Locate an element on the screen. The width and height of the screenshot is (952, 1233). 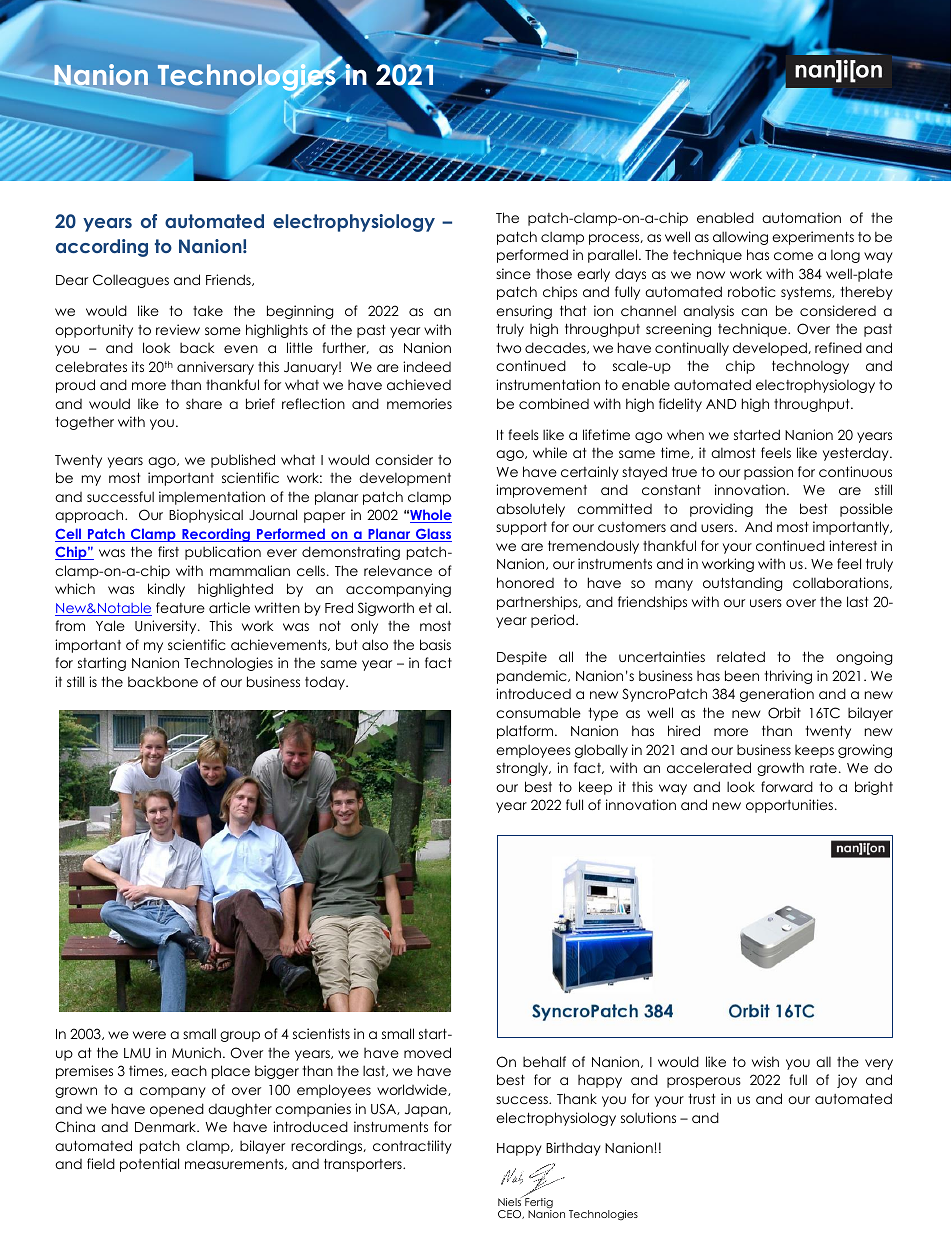
according is located at coordinates (102, 248).
